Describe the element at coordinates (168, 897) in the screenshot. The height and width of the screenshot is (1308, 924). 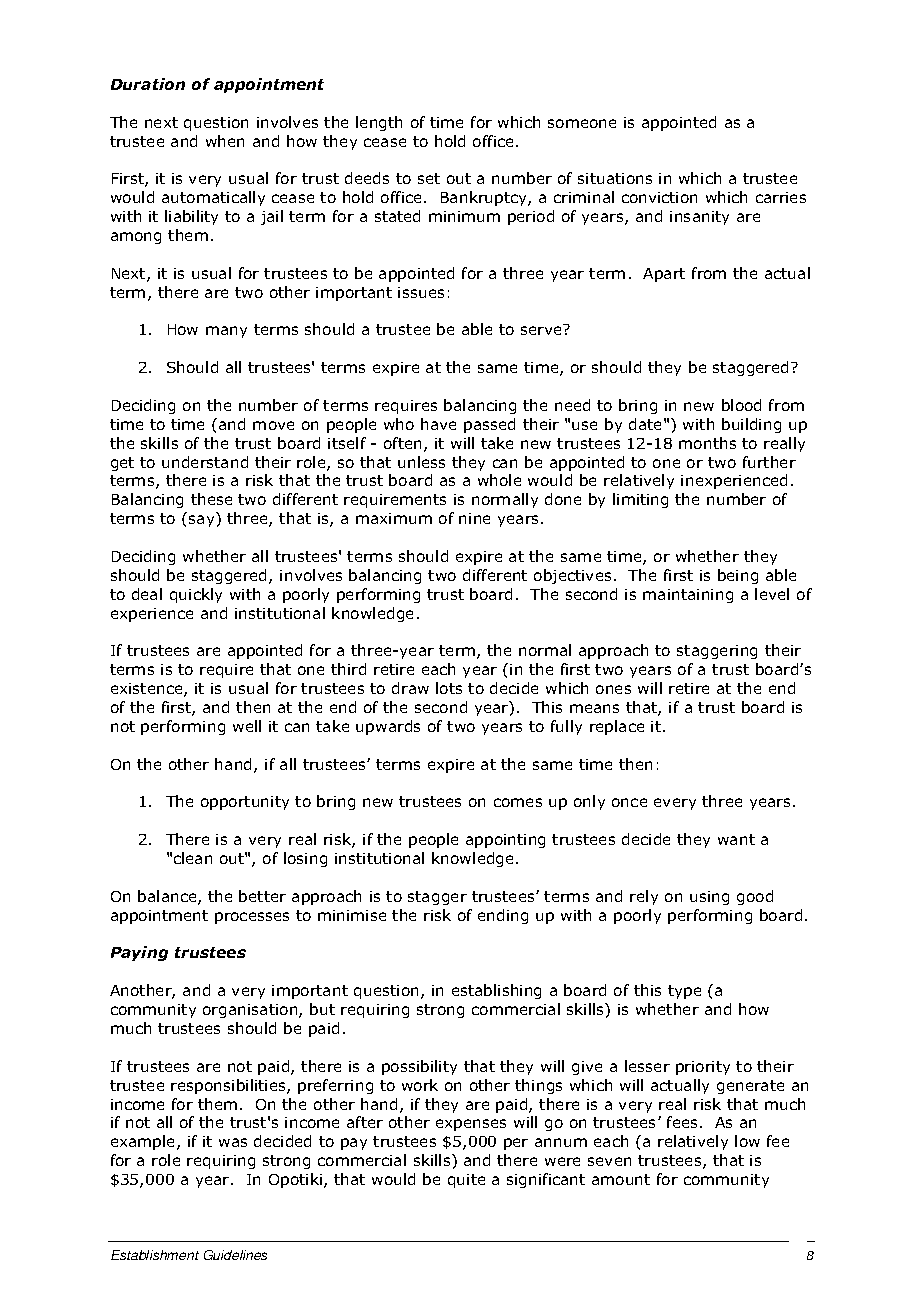
I see `balance` at that location.
